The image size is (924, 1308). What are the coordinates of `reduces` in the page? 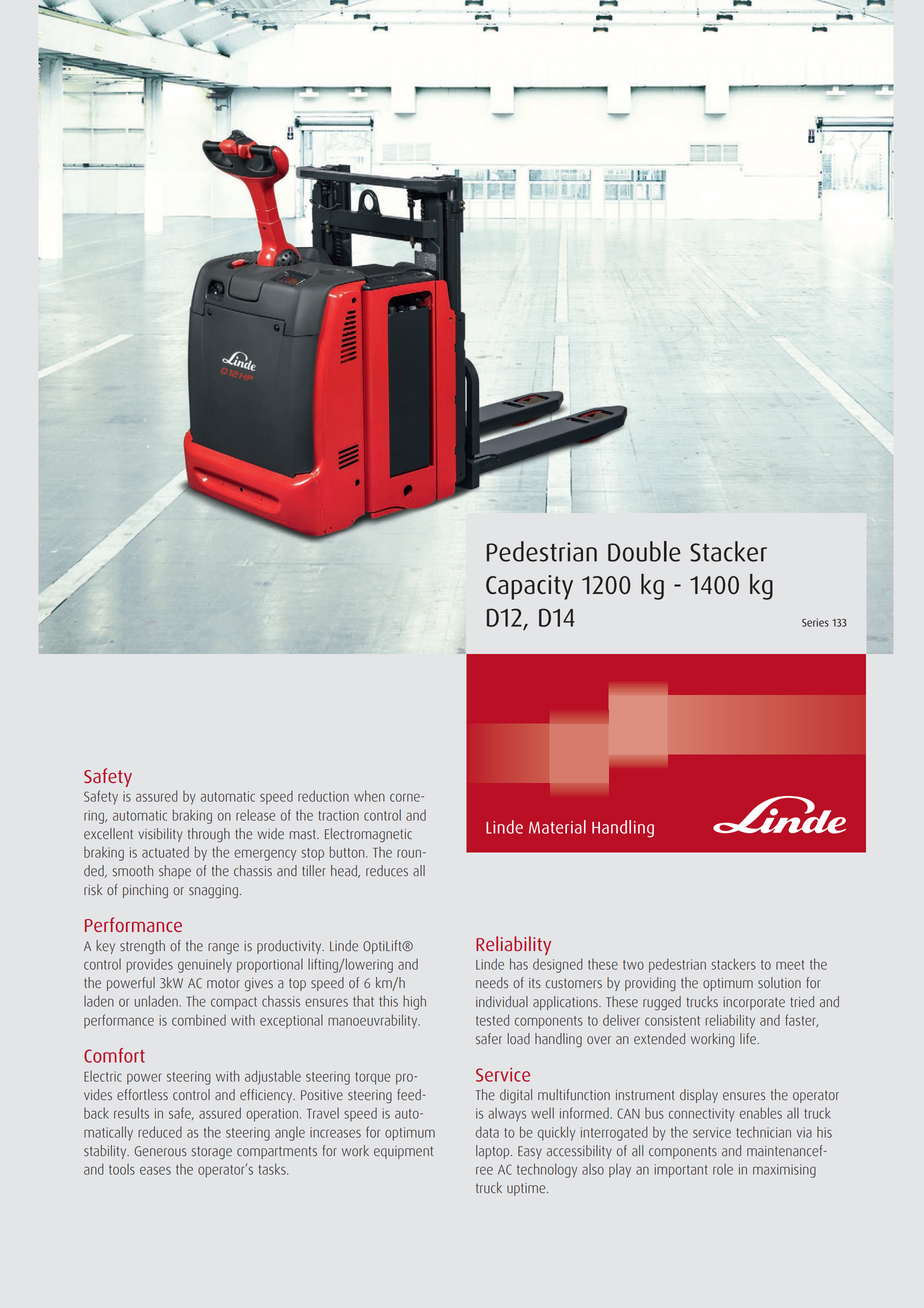 It's located at (387, 871).
